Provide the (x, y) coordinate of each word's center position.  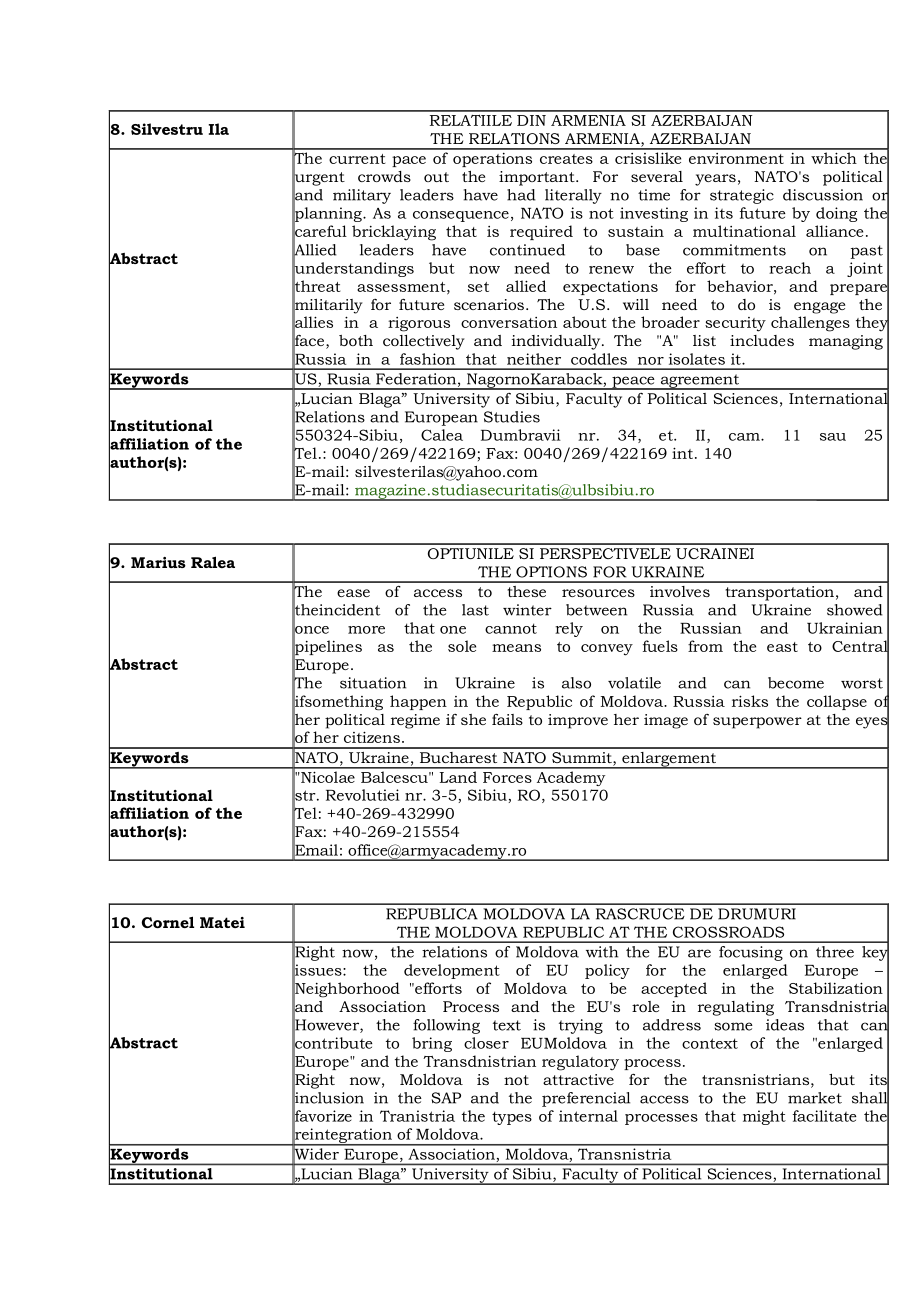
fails (507, 719)
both (356, 340)
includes (762, 340)
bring (432, 1044)
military (362, 196)
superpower (757, 723)
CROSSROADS (728, 932)
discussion (823, 195)
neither (534, 359)
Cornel (168, 922)
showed (855, 610)
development (452, 971)
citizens (372, 737)
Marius (158, 562)
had (521, 195)
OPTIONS (551, 572)
